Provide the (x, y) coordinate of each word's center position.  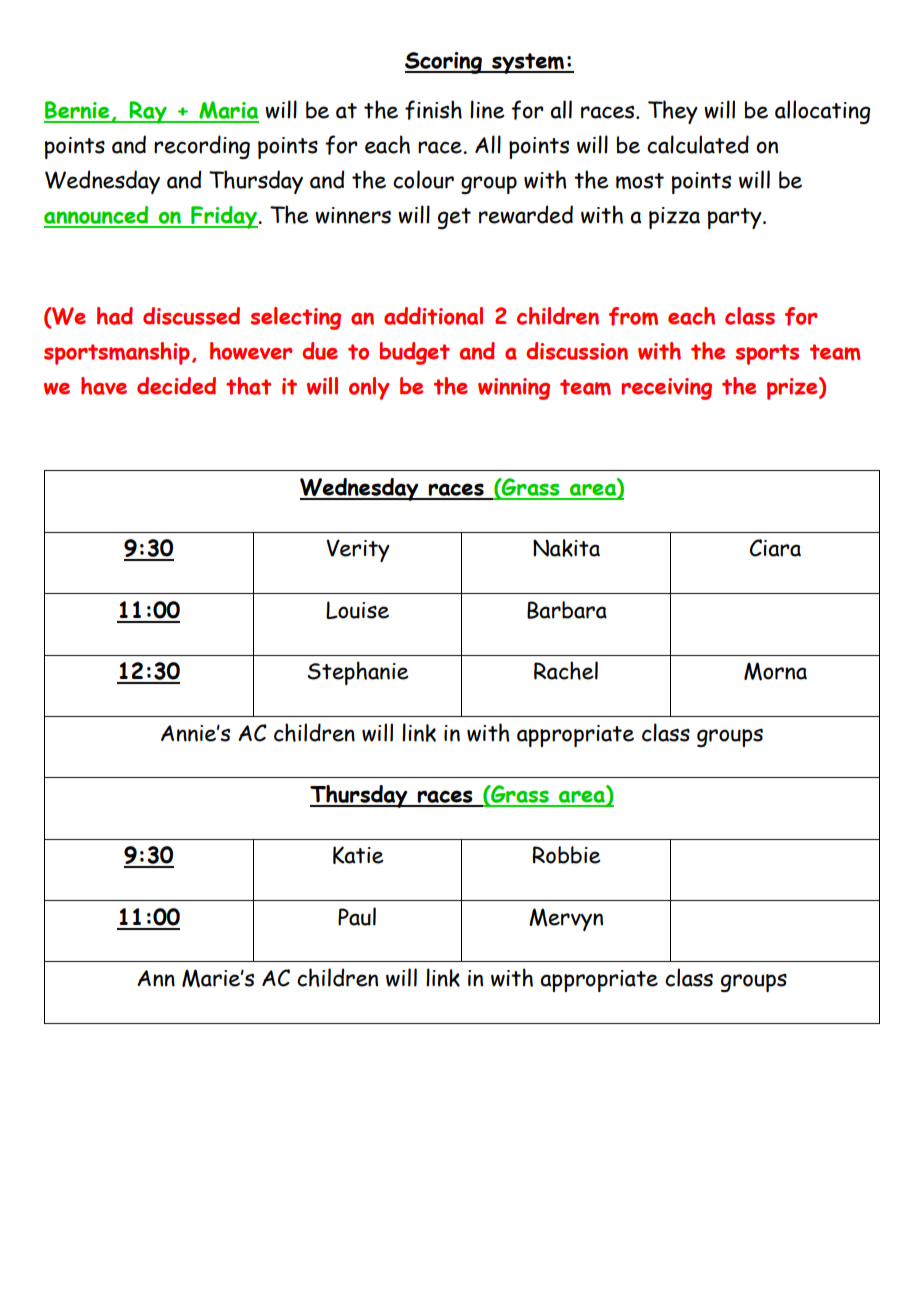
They (673, 112)
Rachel (566, 670)
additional (433, 316)
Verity (358, 550)
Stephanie (358, 673)
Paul (357, 916)
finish (433, 110)
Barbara (567, 610)
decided (176, 386)
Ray (148, 112)
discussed (191, 316)
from (633, 316)
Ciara (775, 548)
